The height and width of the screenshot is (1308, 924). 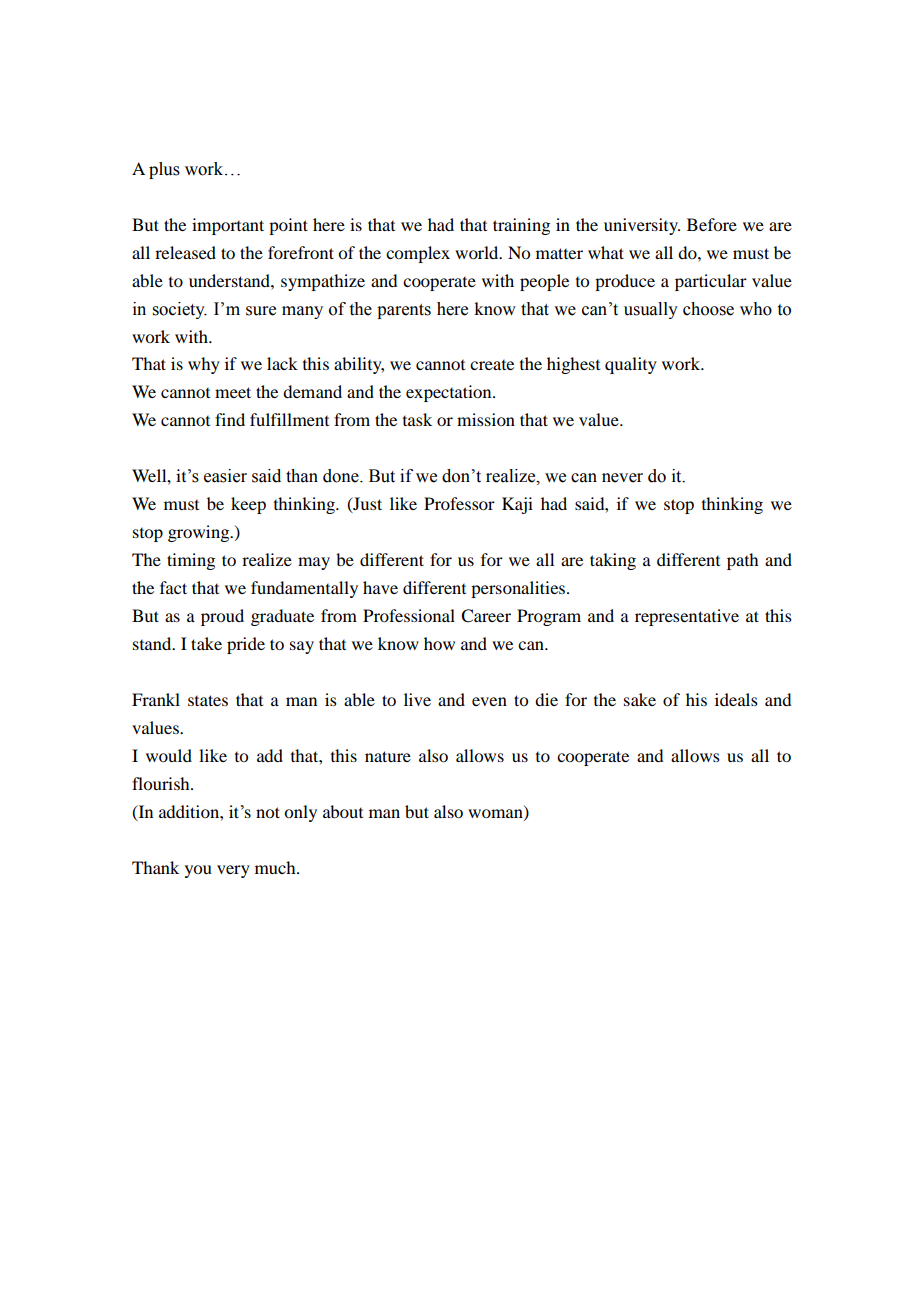 I want to click on how, so click(x=439, y=643).
